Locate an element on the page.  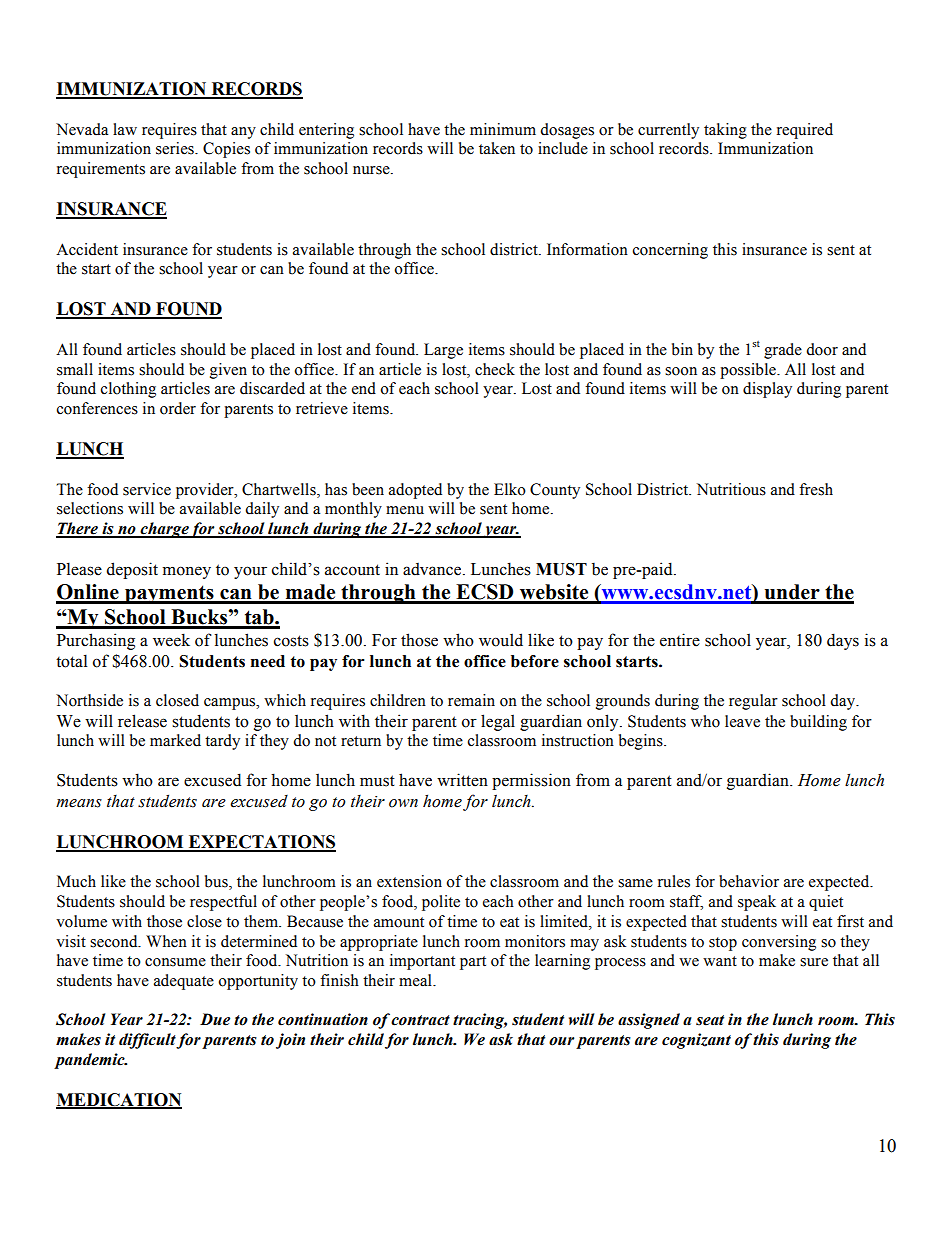
check is located at coordinates (495, 369).
